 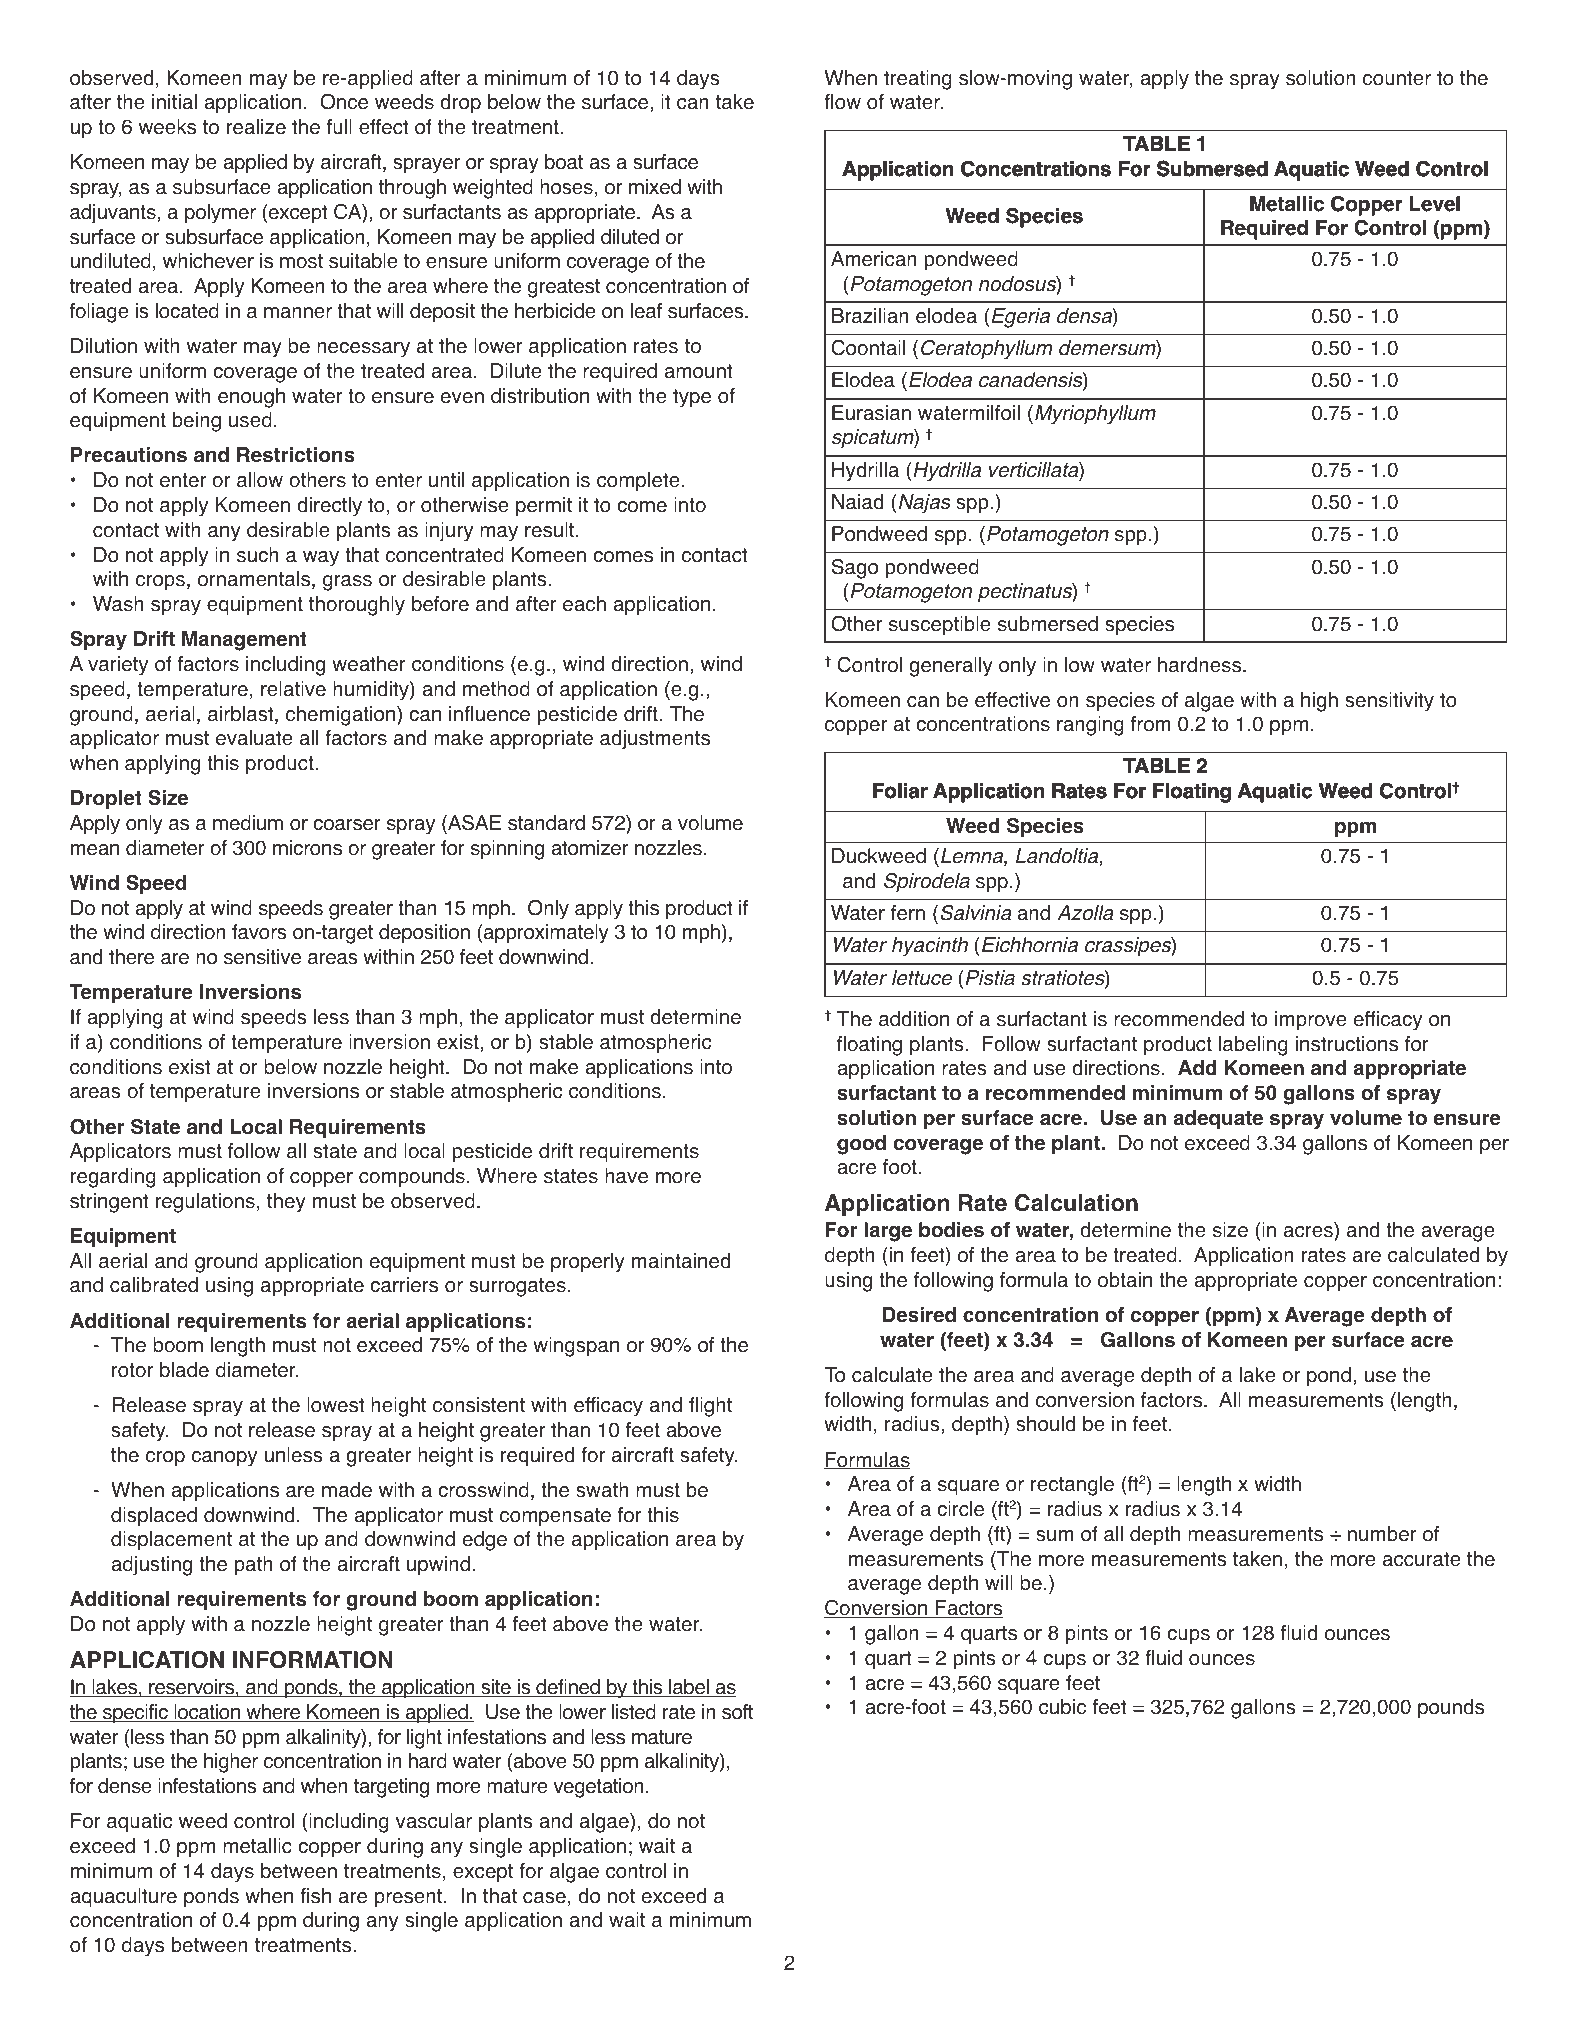 I want to click on obtain, so click(x=1125, y=1280).
